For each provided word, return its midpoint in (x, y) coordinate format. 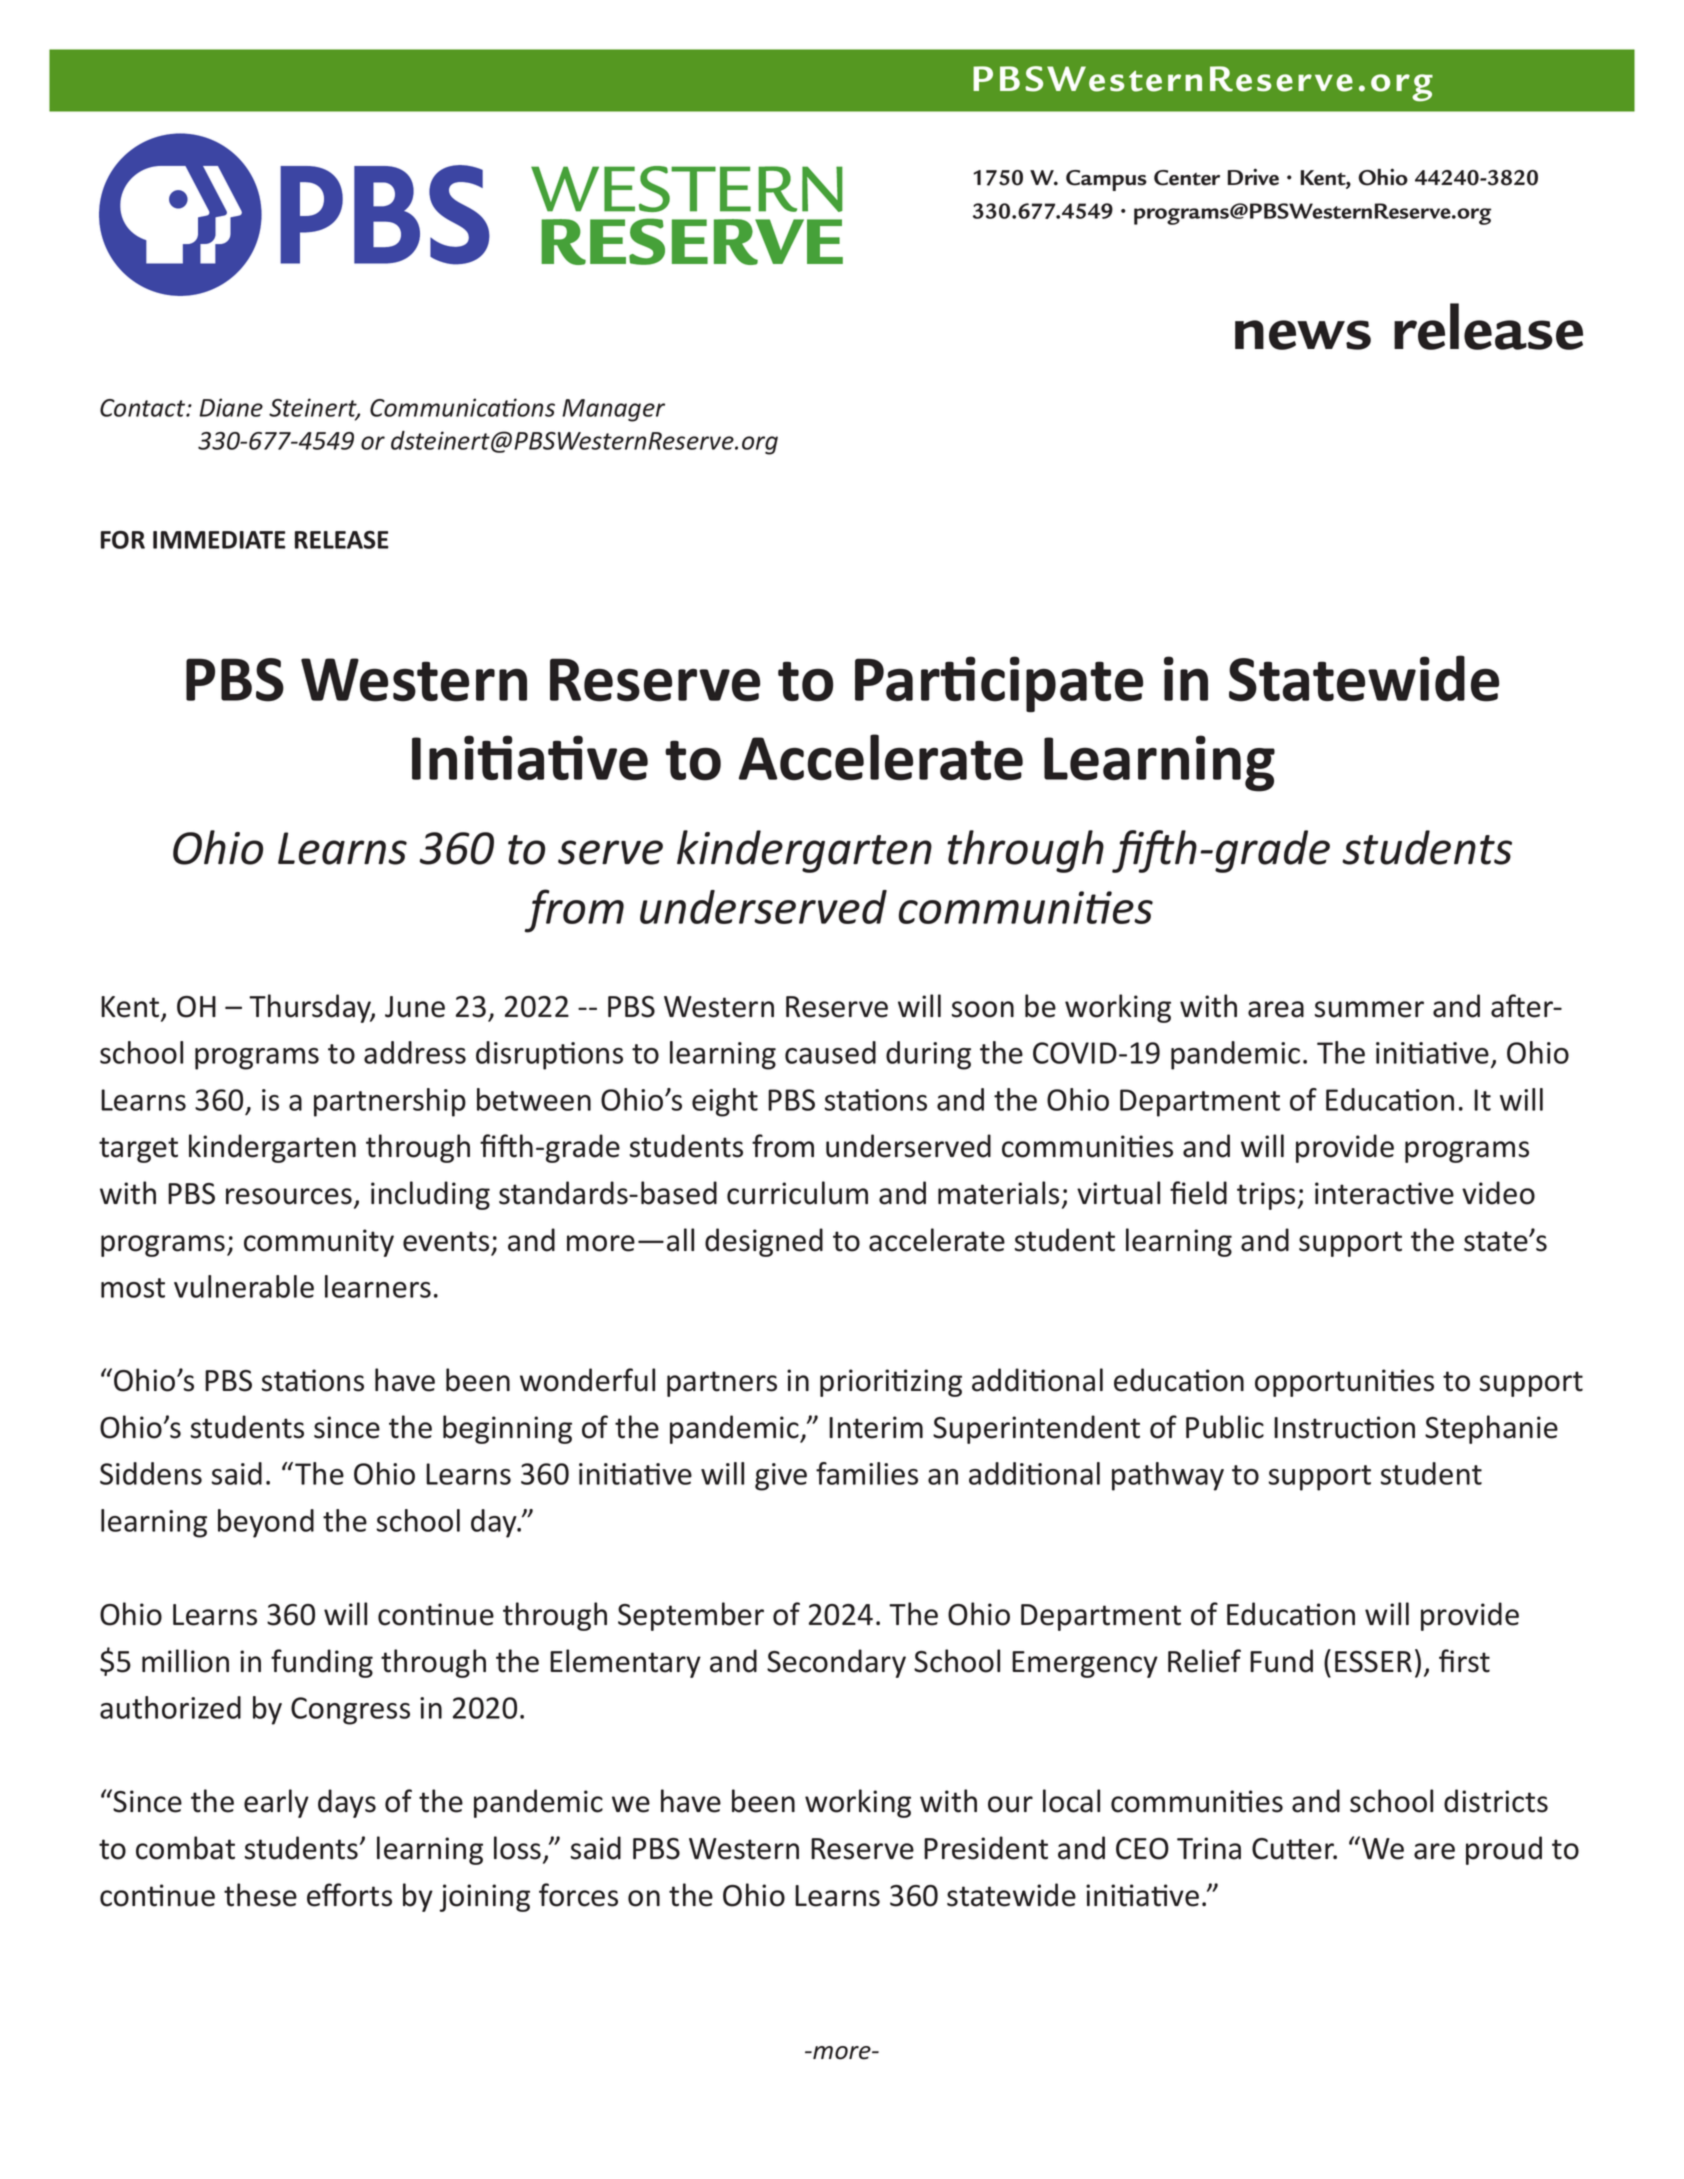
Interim (876, 1427)
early (276, 1803)
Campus (1106, 180)
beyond (266, 1523)
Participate (999, 684)
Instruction (1344, 1427)
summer (1369, 1009)
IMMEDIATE (219, 540)
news (1303, 335)
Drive (1253, 177)
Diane (231, 407)
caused (830, 1052)
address (415, 1052)
